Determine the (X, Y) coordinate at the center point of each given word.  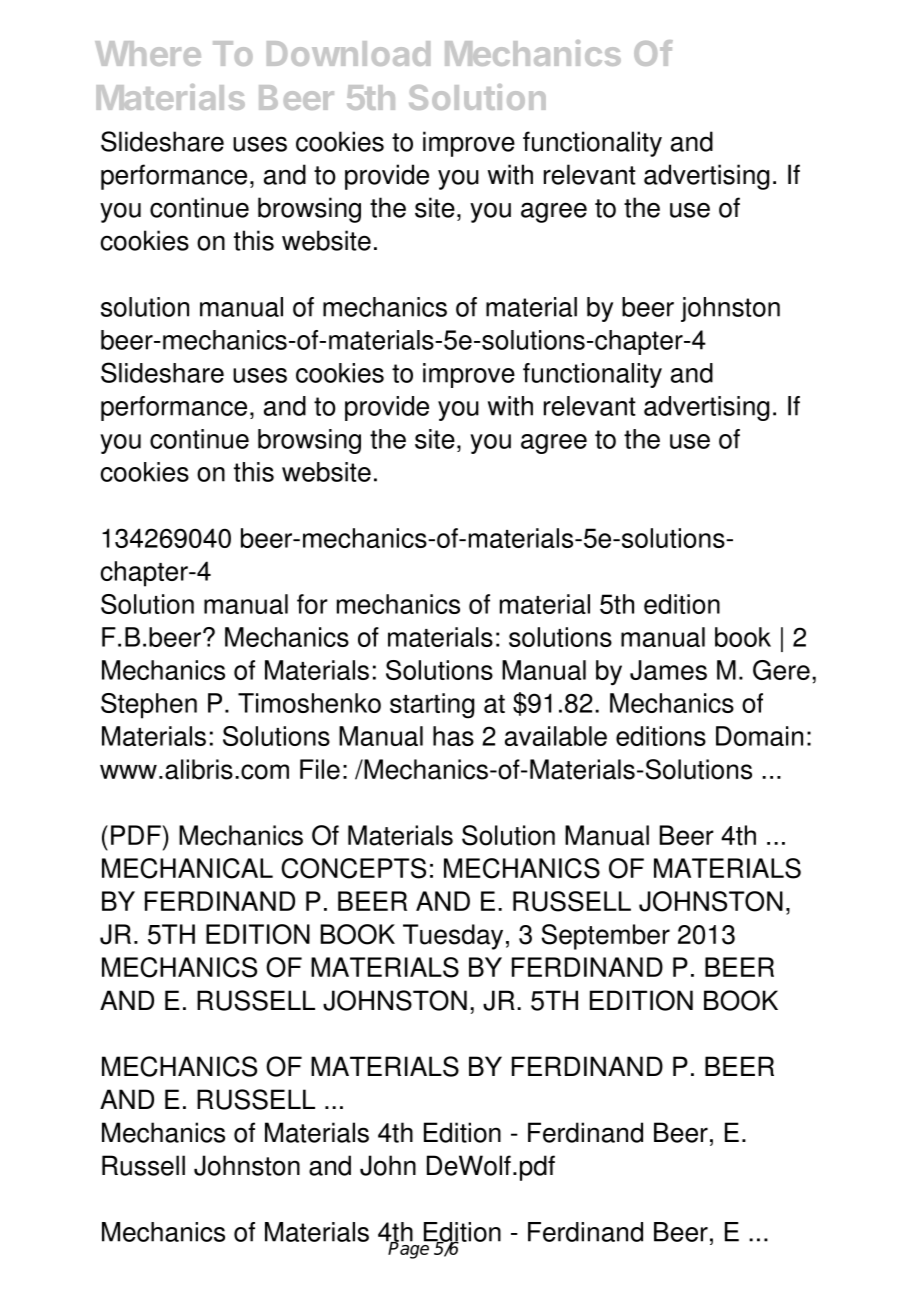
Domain (759, 736)
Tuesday (453, 937)
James (668, 670)
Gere (781, 670)
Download (348, 53)
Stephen (149, 706)
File (320, 769)
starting (432, 706)
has (453, 736)
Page (409, 1249)
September (606, 937)
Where (148, 53)
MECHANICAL (187, 868)
